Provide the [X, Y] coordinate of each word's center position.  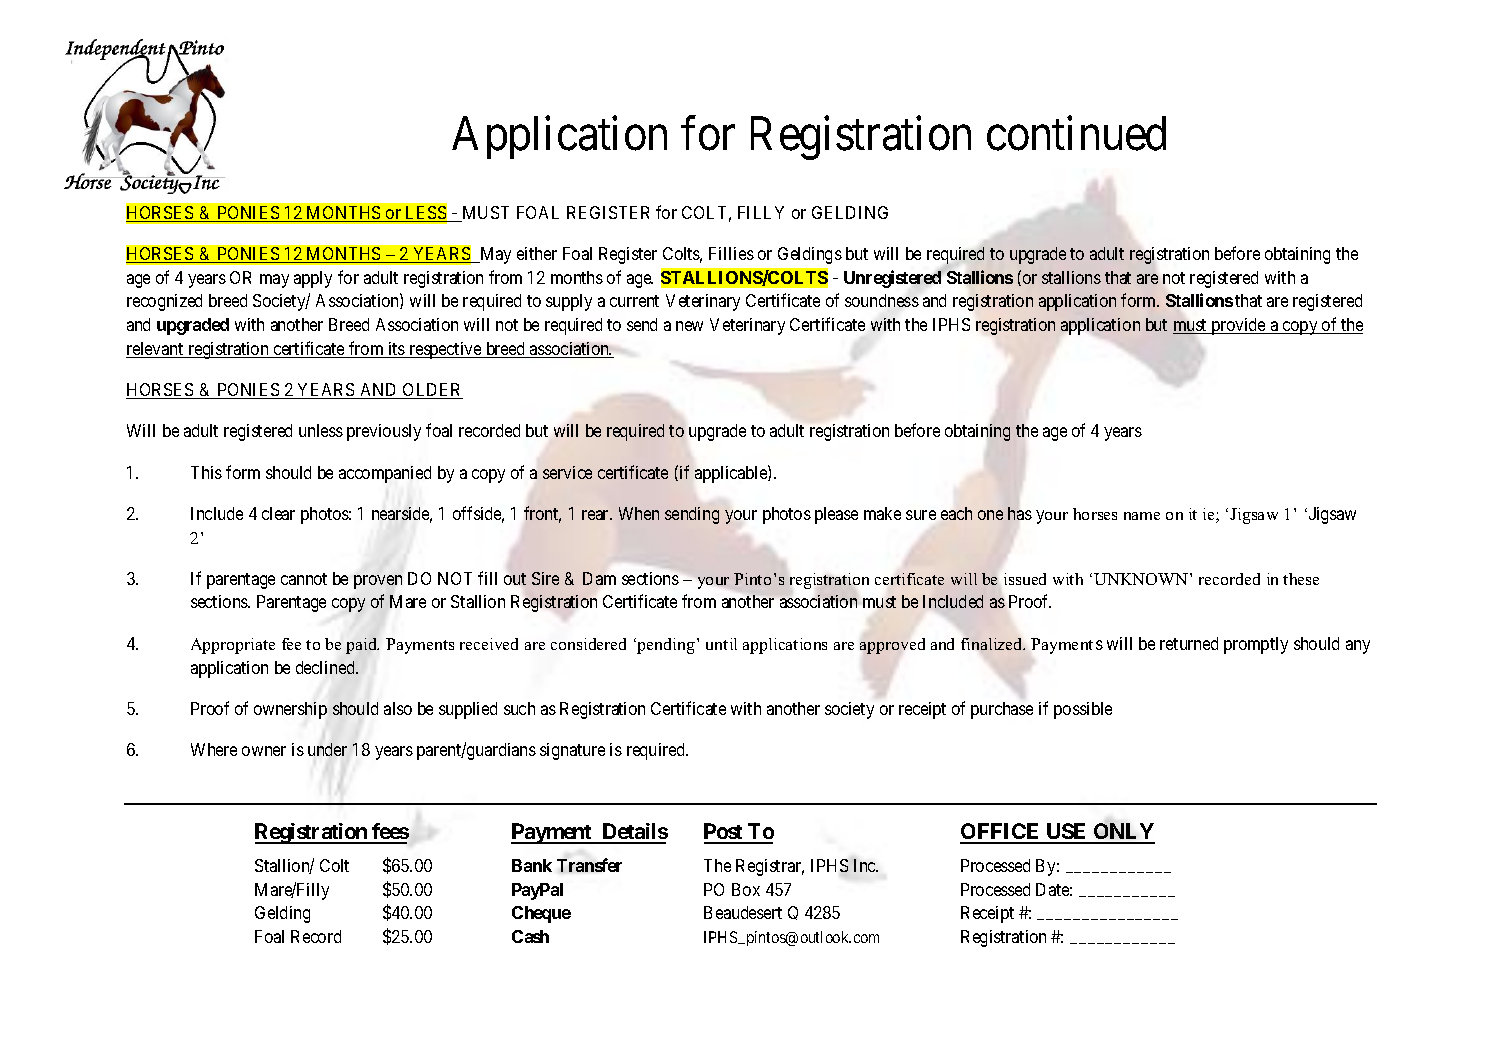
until [721, 644]
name [1142, 516]
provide [1239, 326]
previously [384, 432]
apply [313, 279]
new [689, 326]
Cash [530, 936]
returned [1189, 643]
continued [1076, 133]
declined [327, 667]
